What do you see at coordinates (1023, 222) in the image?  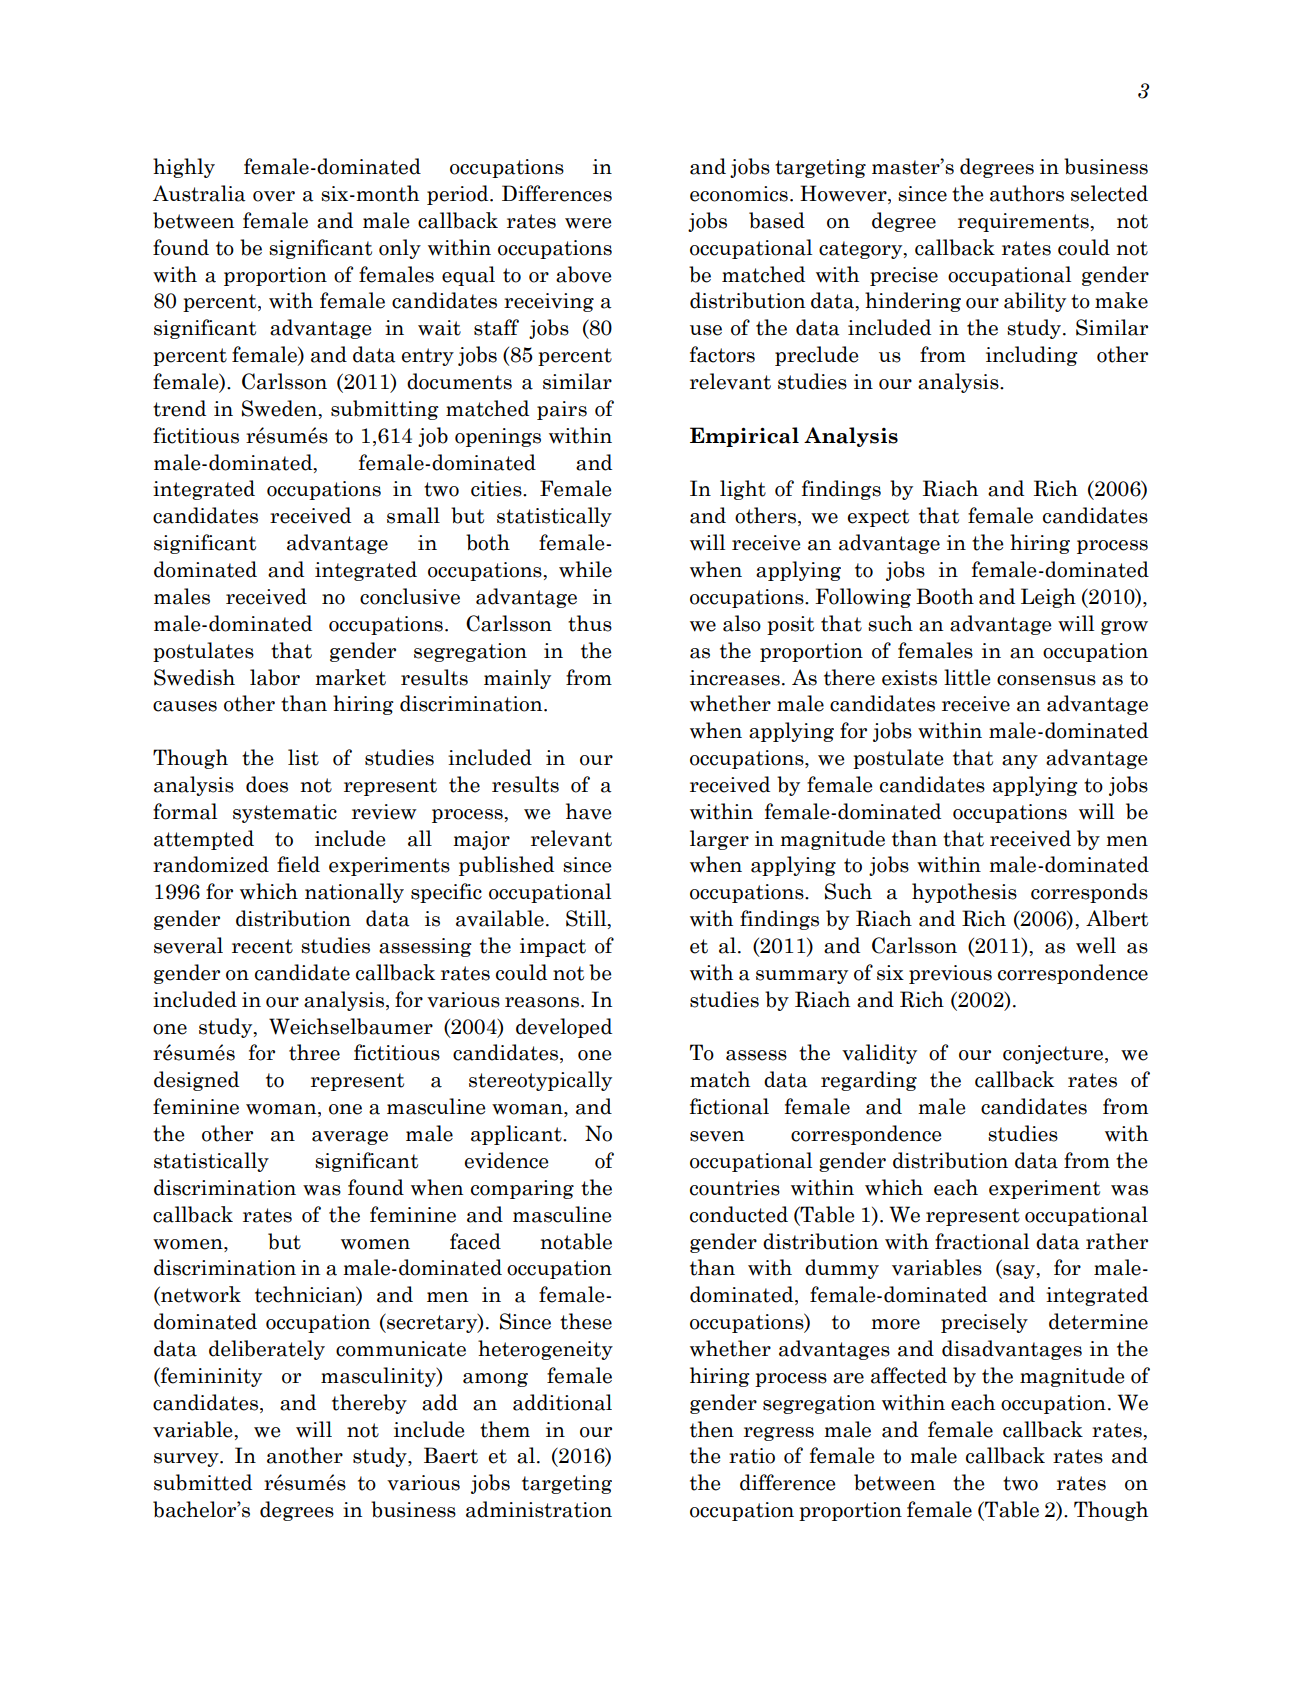 I see `requirements` at bounding box center [1023, 222].
